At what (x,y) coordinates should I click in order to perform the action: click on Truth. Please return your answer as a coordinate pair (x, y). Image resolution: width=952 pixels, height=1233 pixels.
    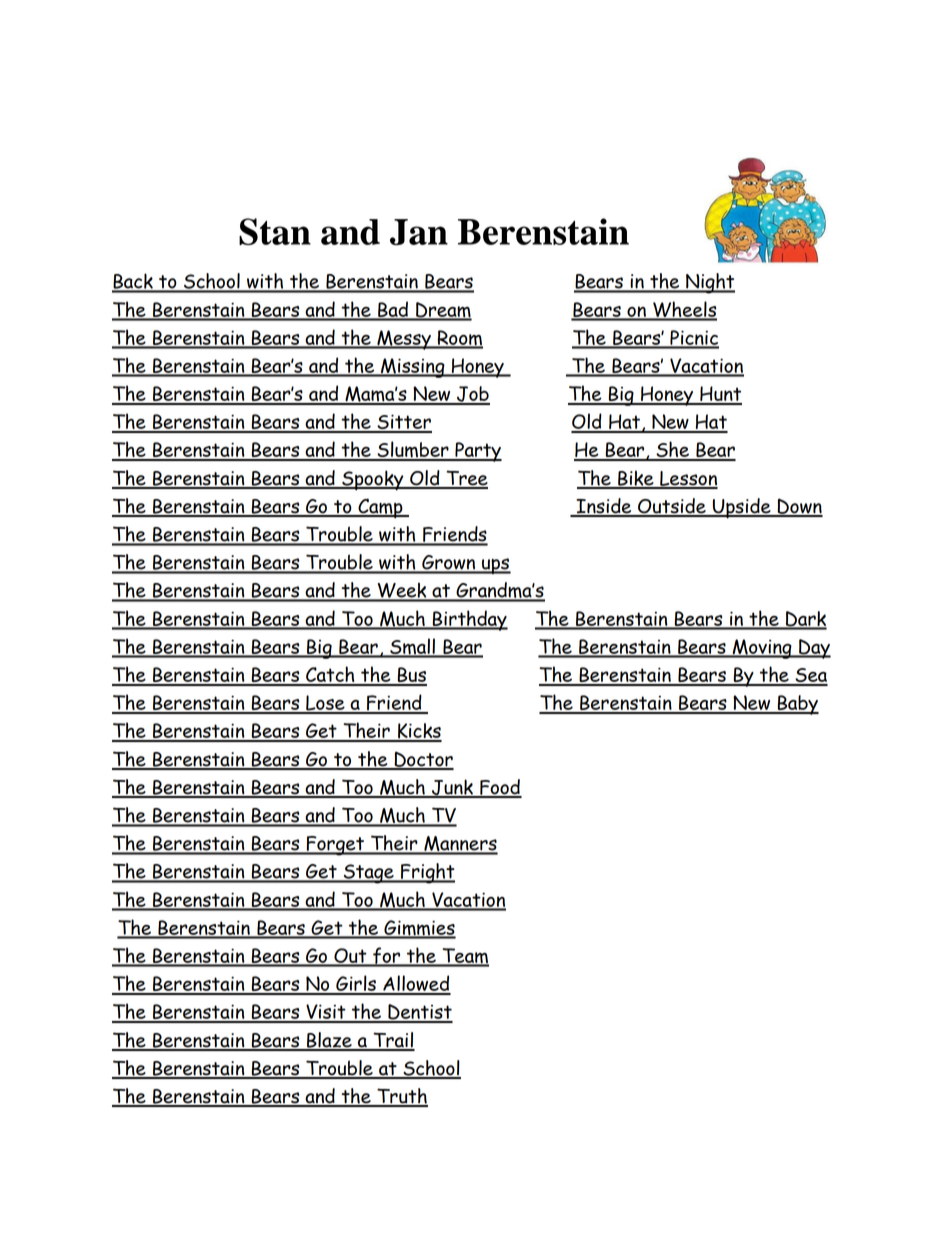
    Looking at the image, I should click on (401, 1097).
